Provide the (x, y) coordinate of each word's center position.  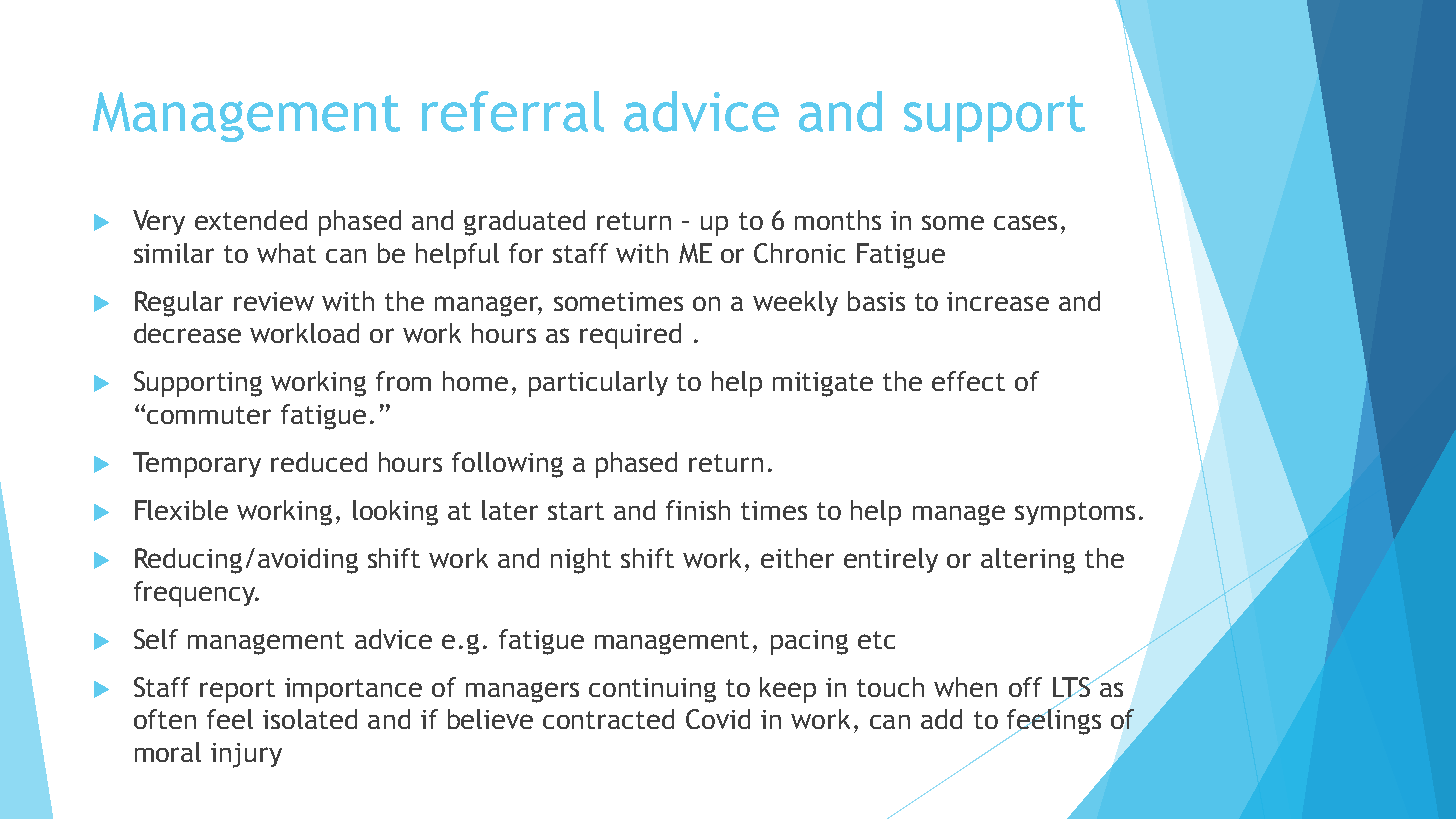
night (581, 561)
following (507, 465)
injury (246, 755)
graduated (524, 223)
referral (513, 111)
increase (998, 301)
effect (968, 381)
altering (1028, 561)
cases (1025, 222)
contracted (608, 719)
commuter (209, 415)
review (274, 301)
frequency (196, 594)
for (526, 253)
